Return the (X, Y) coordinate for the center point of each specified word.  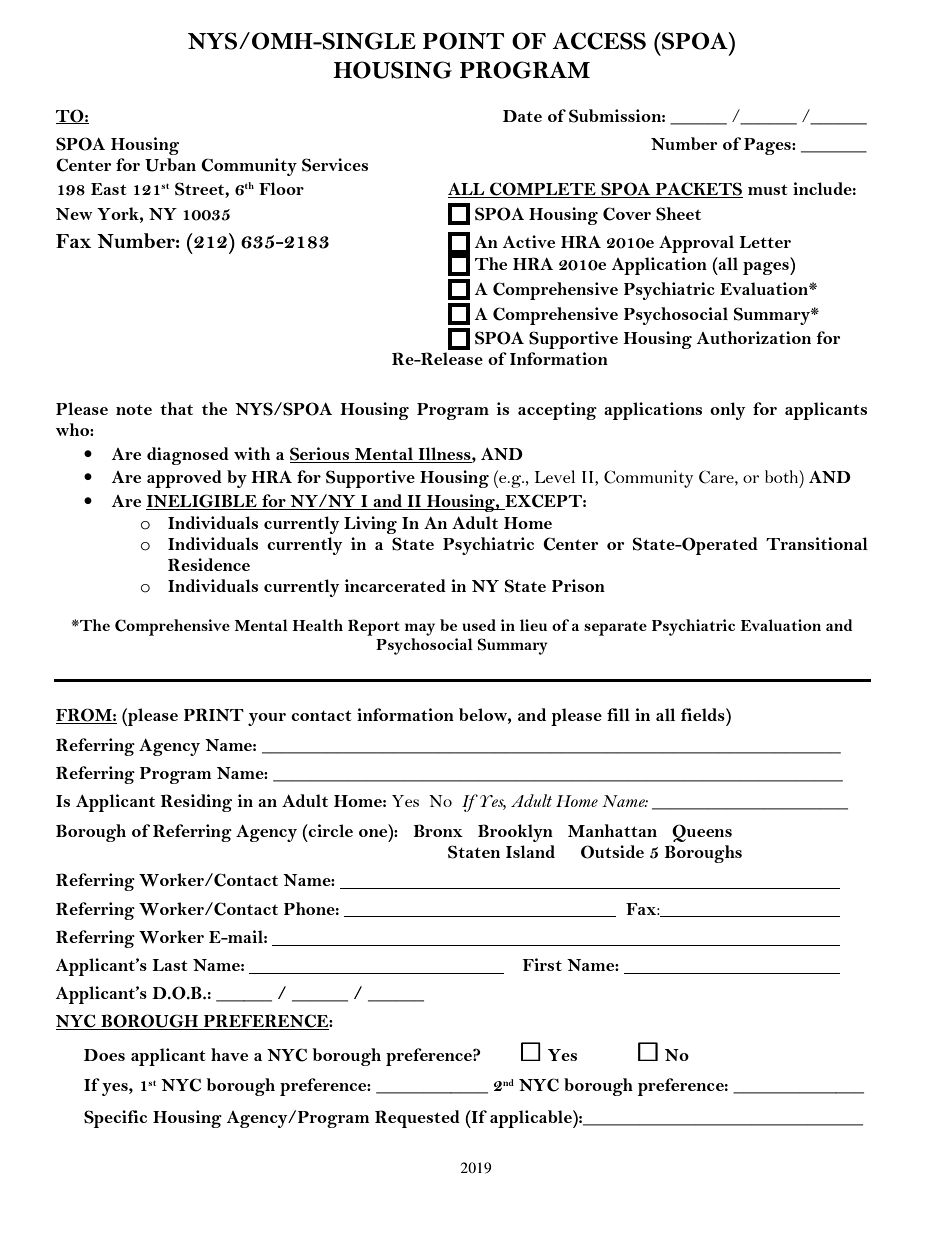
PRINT (214, 714)
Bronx (438, 830)
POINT (464, 41)
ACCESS (599, 41)
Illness (445, 453)
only (728, 411)
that (176, 408)
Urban (170, 165)
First (542, 964)
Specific (115, 1119)
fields (704, 714)
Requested (417, 1119)
